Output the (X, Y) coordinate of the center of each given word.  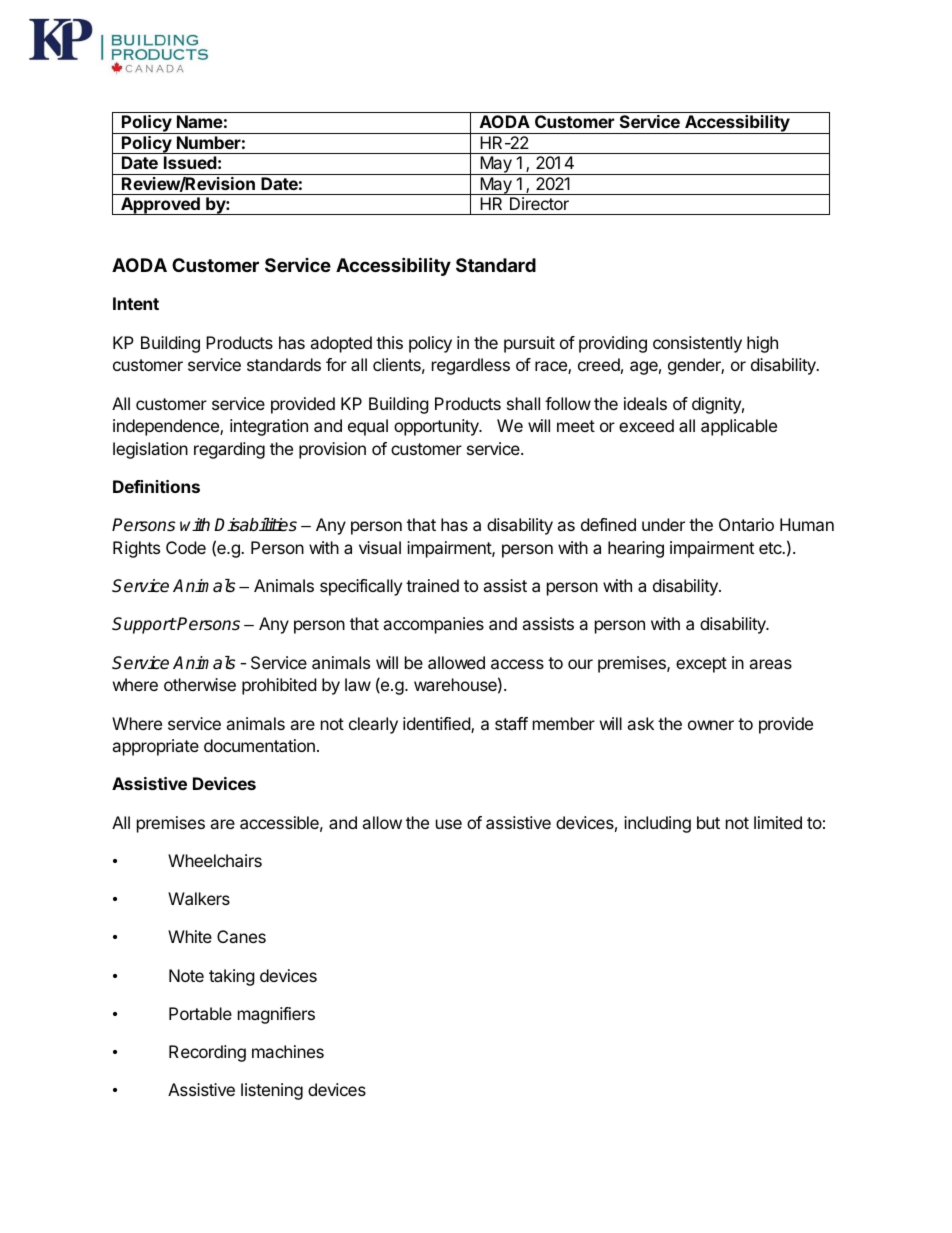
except (701, 665)
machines (288, 1051)
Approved (160, 206)
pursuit (529, 344)
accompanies (433, 625)
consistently (697, 344)
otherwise (200, 684)
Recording (207, 1053)
